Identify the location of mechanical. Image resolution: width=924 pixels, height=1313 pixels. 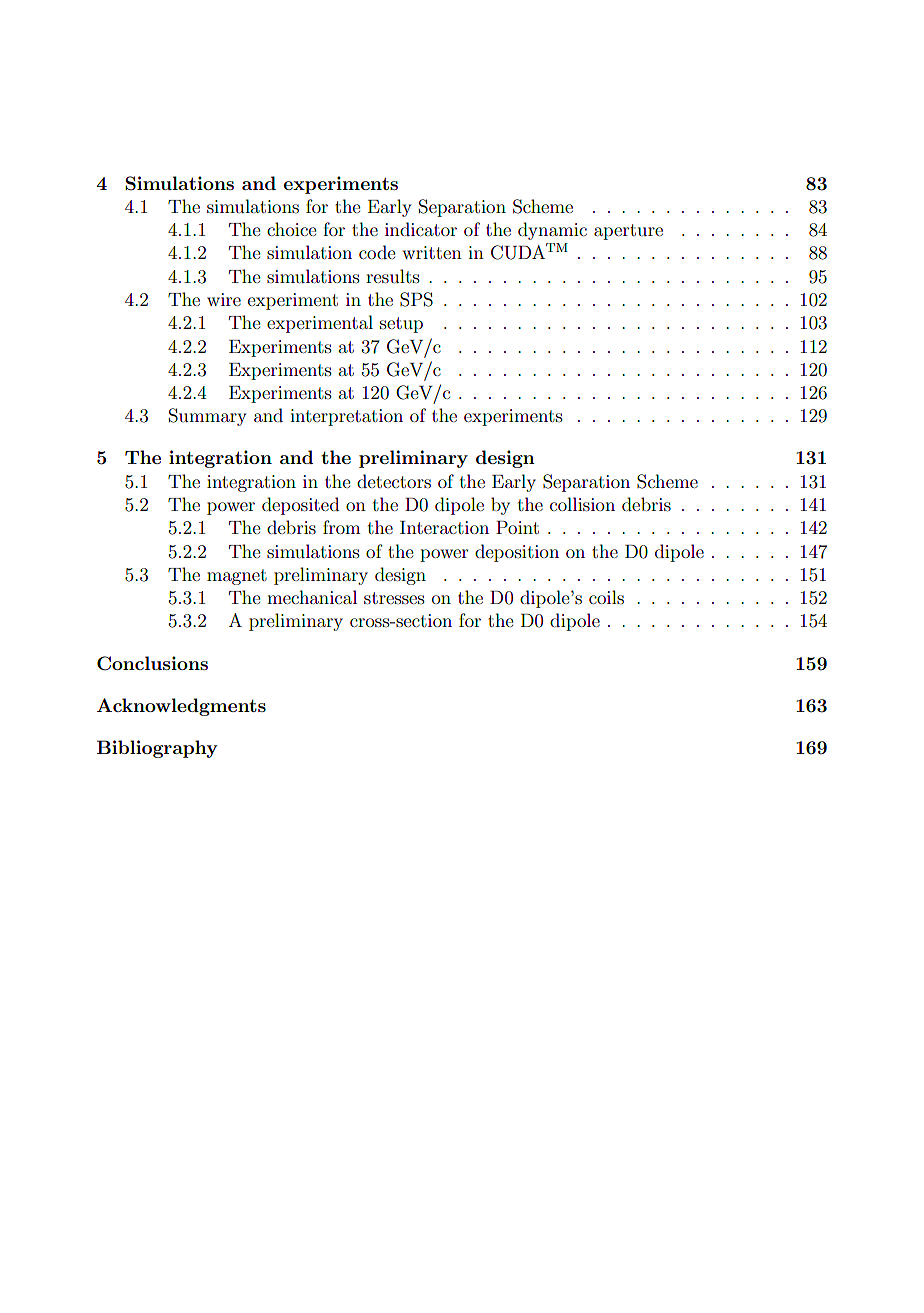
(312, 597).
